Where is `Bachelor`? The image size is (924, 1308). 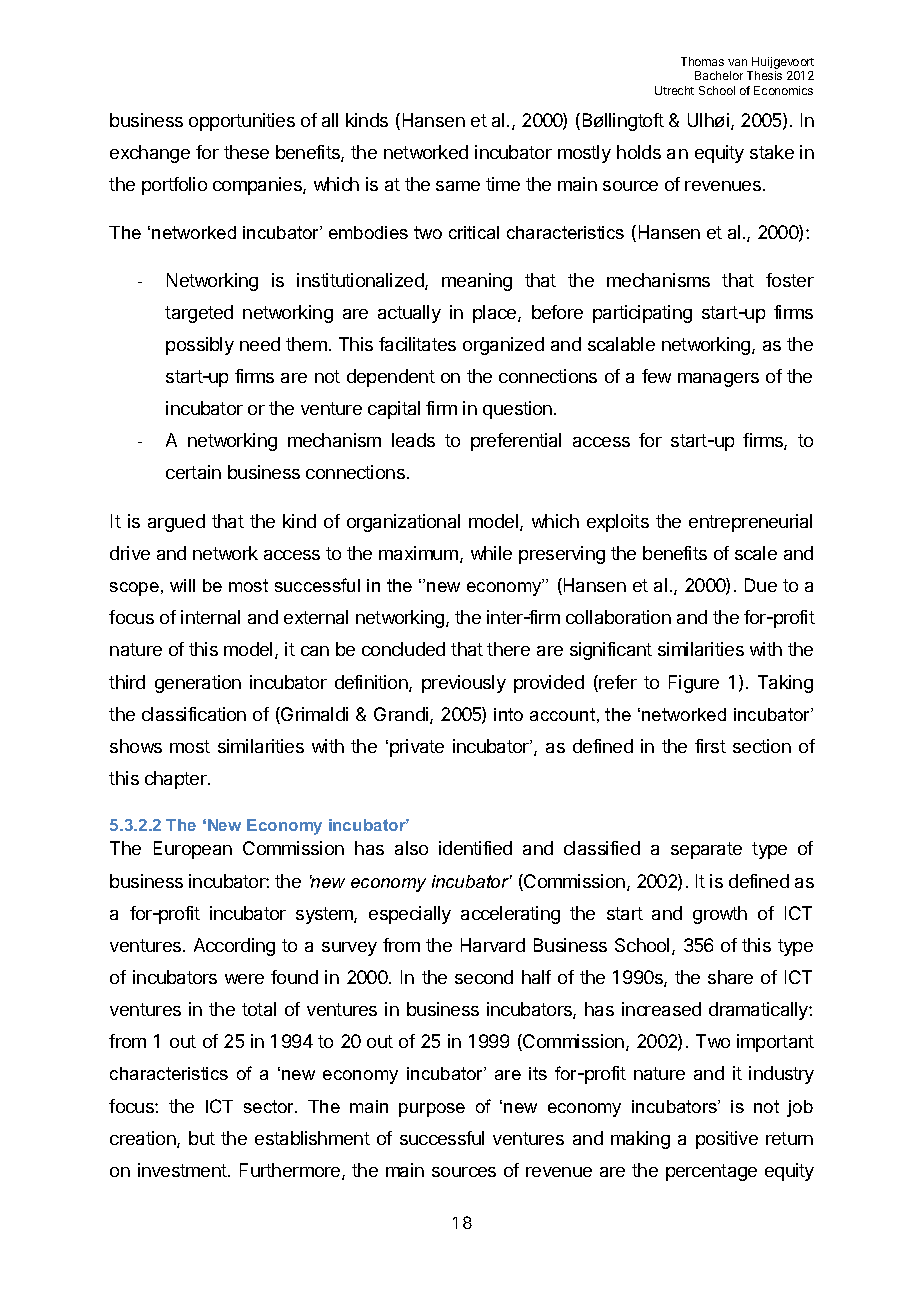 Bachelor is located at coordinates (719, 75).
